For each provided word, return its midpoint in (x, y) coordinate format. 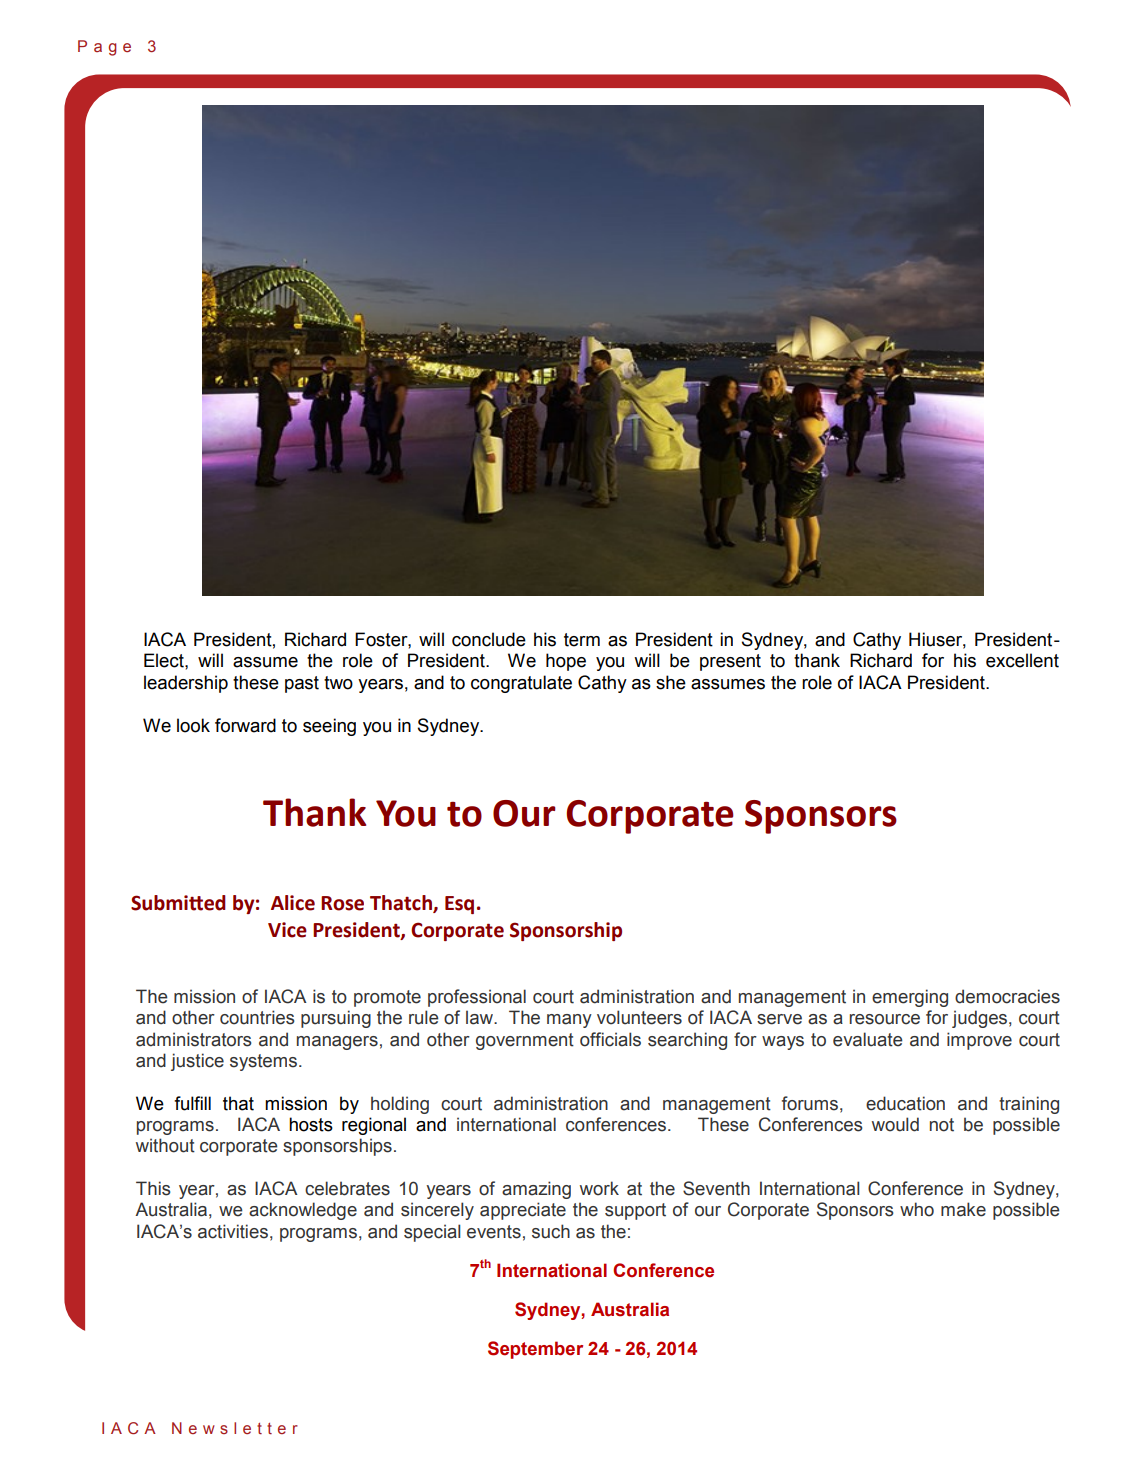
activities (233, 1231)
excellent (1022, 660)
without (165, 1145)
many (569, 1021)
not (942, 1125)
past (302, 684)
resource (885, 1019)
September (535, 1350)
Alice (293, 903)
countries (257, 1017)
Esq (459, 905)
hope (566, 662)
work (599, 1188)
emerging (910, 998)
